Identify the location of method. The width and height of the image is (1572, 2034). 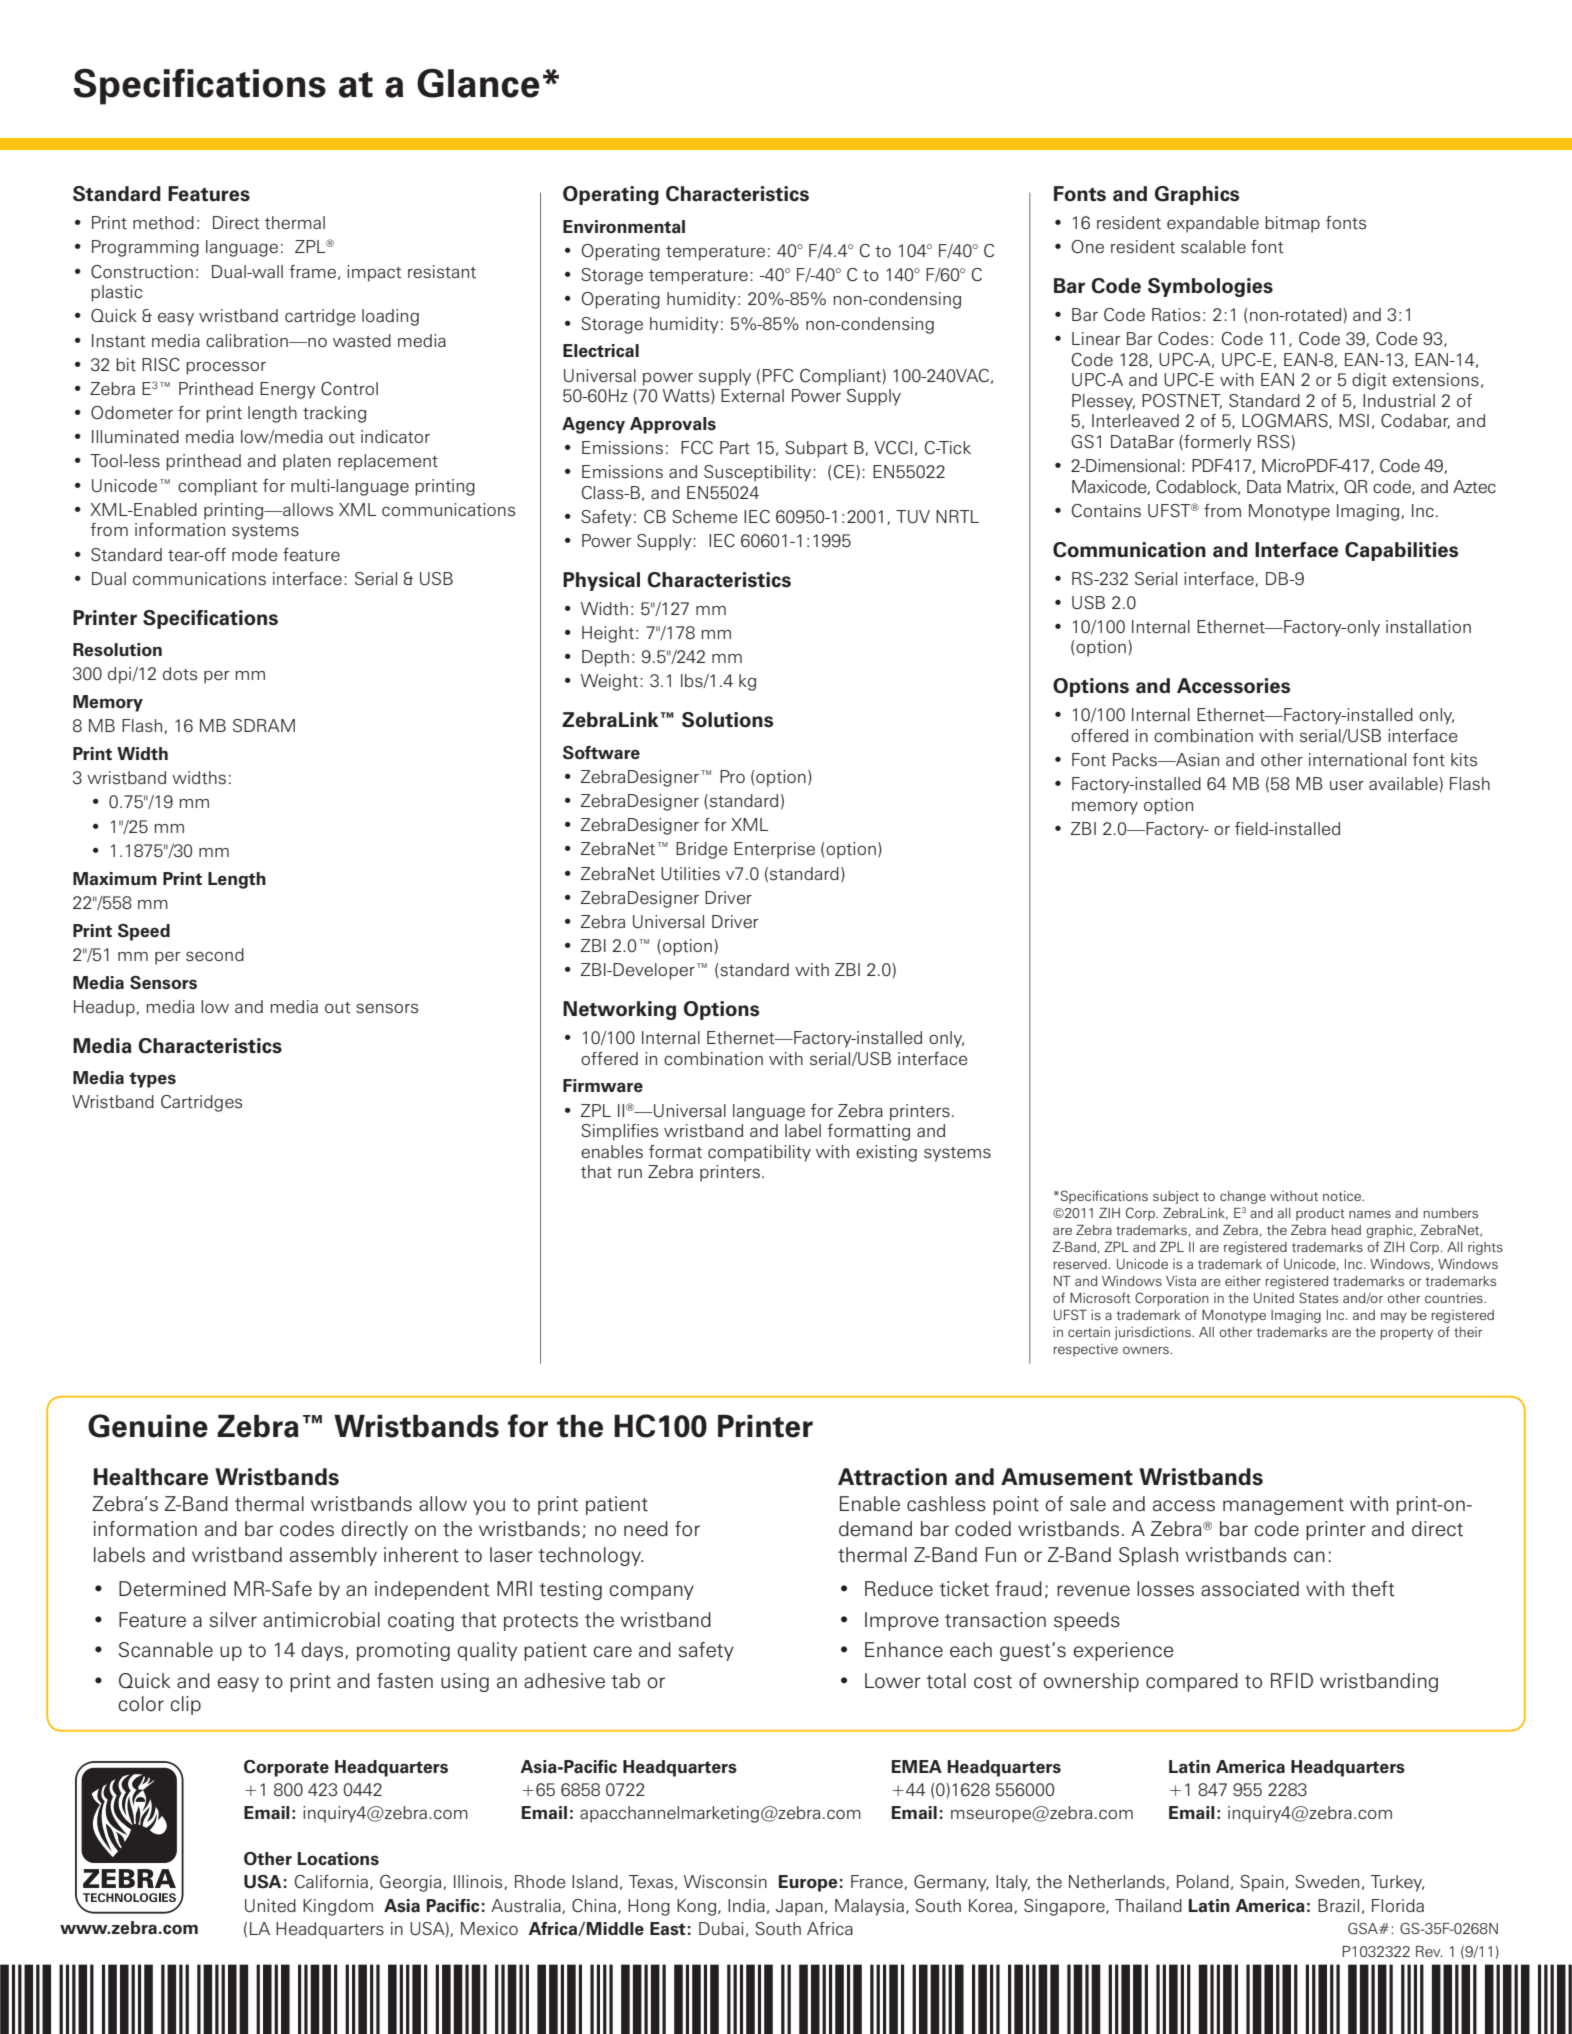
(163, 223).
